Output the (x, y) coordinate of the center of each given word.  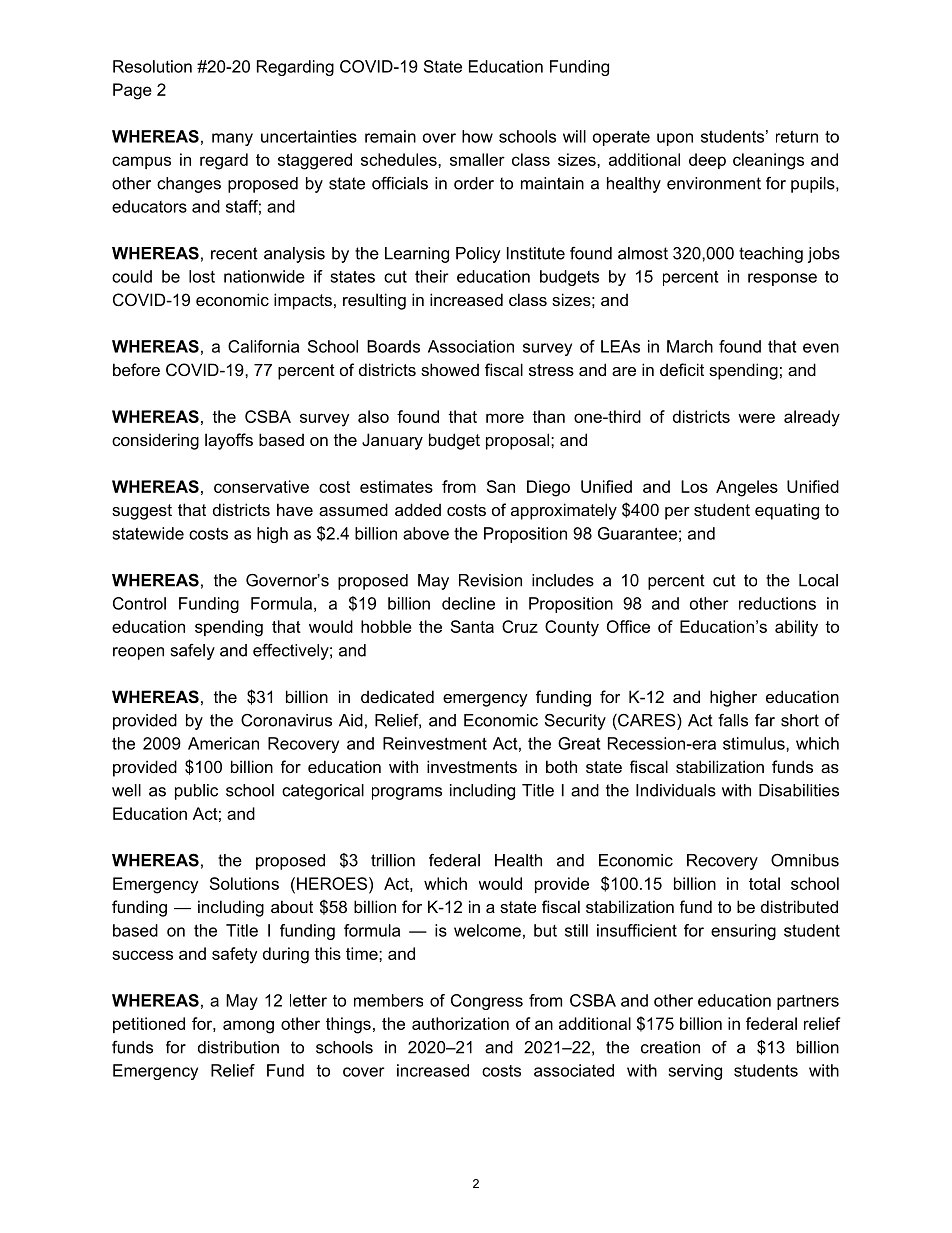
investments (472, 766)
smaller (477, 159)
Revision (490, 580)
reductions (777, 603)
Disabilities (799, 790)
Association (471, 346)
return (797, 137)
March (690, 346)
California (263, 346)
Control (139, 603)
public (196, 792)
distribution (238, 1047)
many (232, 139)
